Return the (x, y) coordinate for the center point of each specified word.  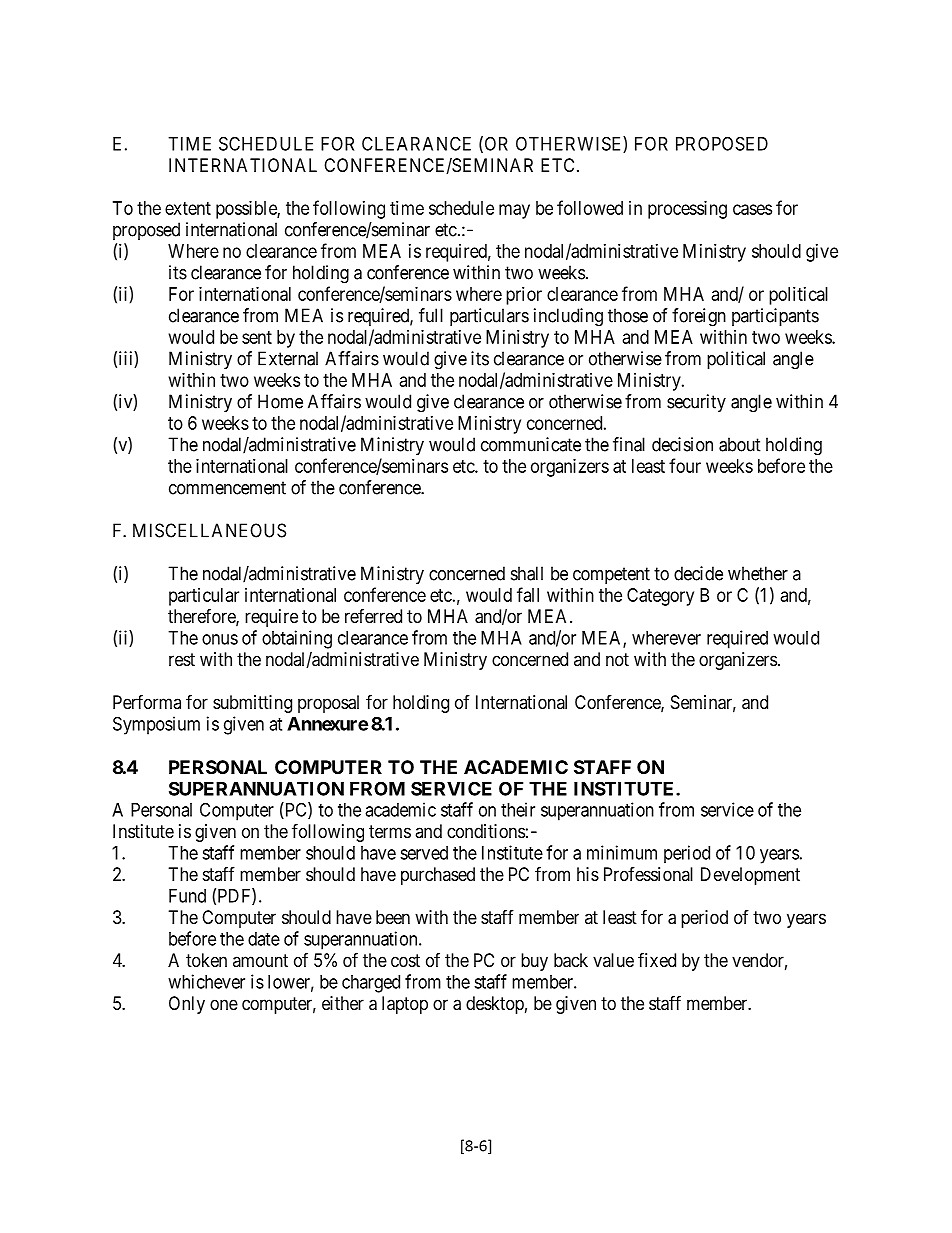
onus (220, 639)
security (696, 403)
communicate (531, 444)
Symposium (156, 725)
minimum (622, 852)
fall (528, 594)
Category (660, 597)
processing (687, 210)
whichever (206, 981)
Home (280, 401)
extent (188, 208)
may (514, 211)
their (518, 809)
